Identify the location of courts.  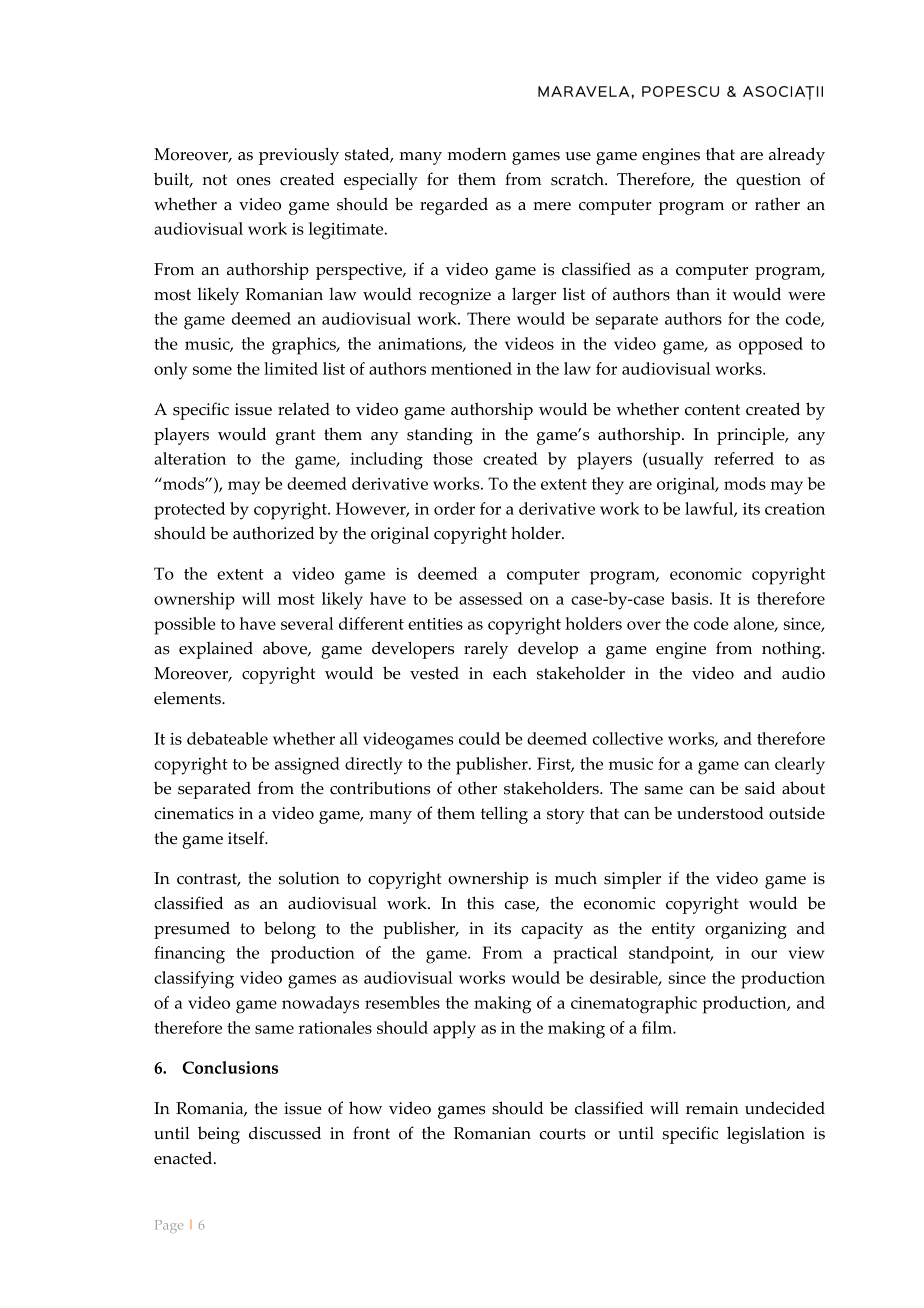
(563, 1134).
